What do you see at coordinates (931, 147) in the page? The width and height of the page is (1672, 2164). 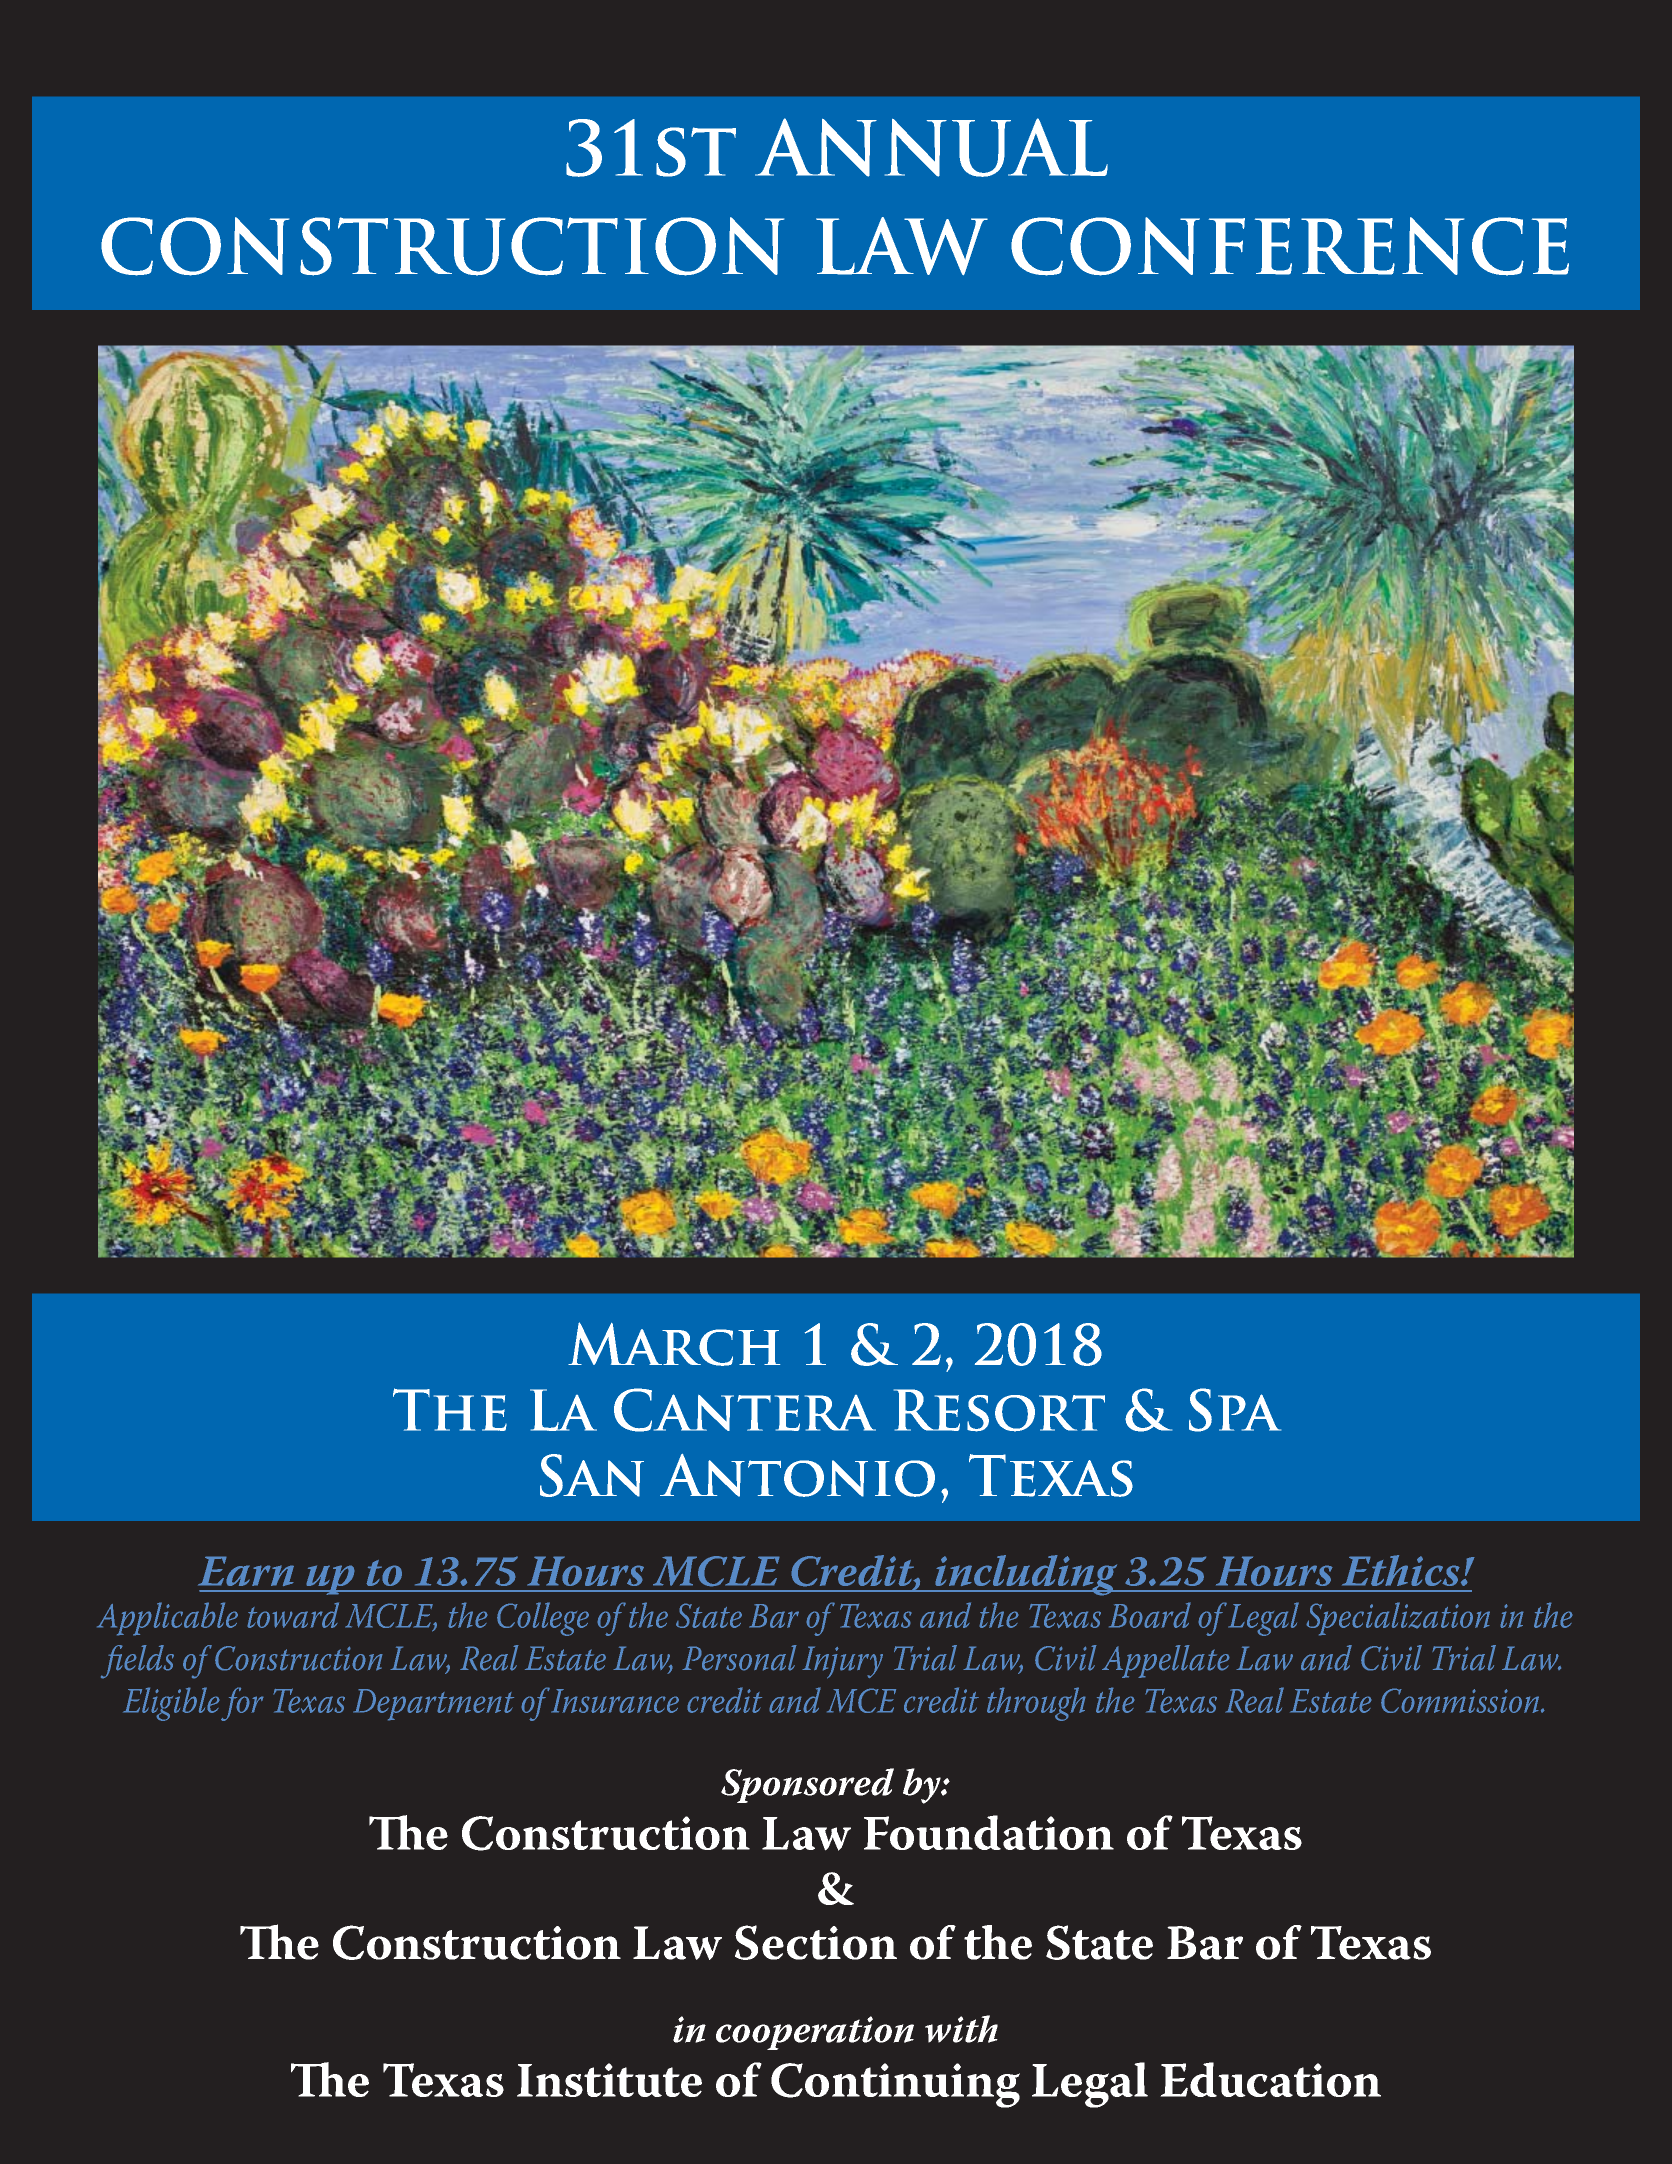 I see `ANNUAL` at bounding box center [931, 147].
